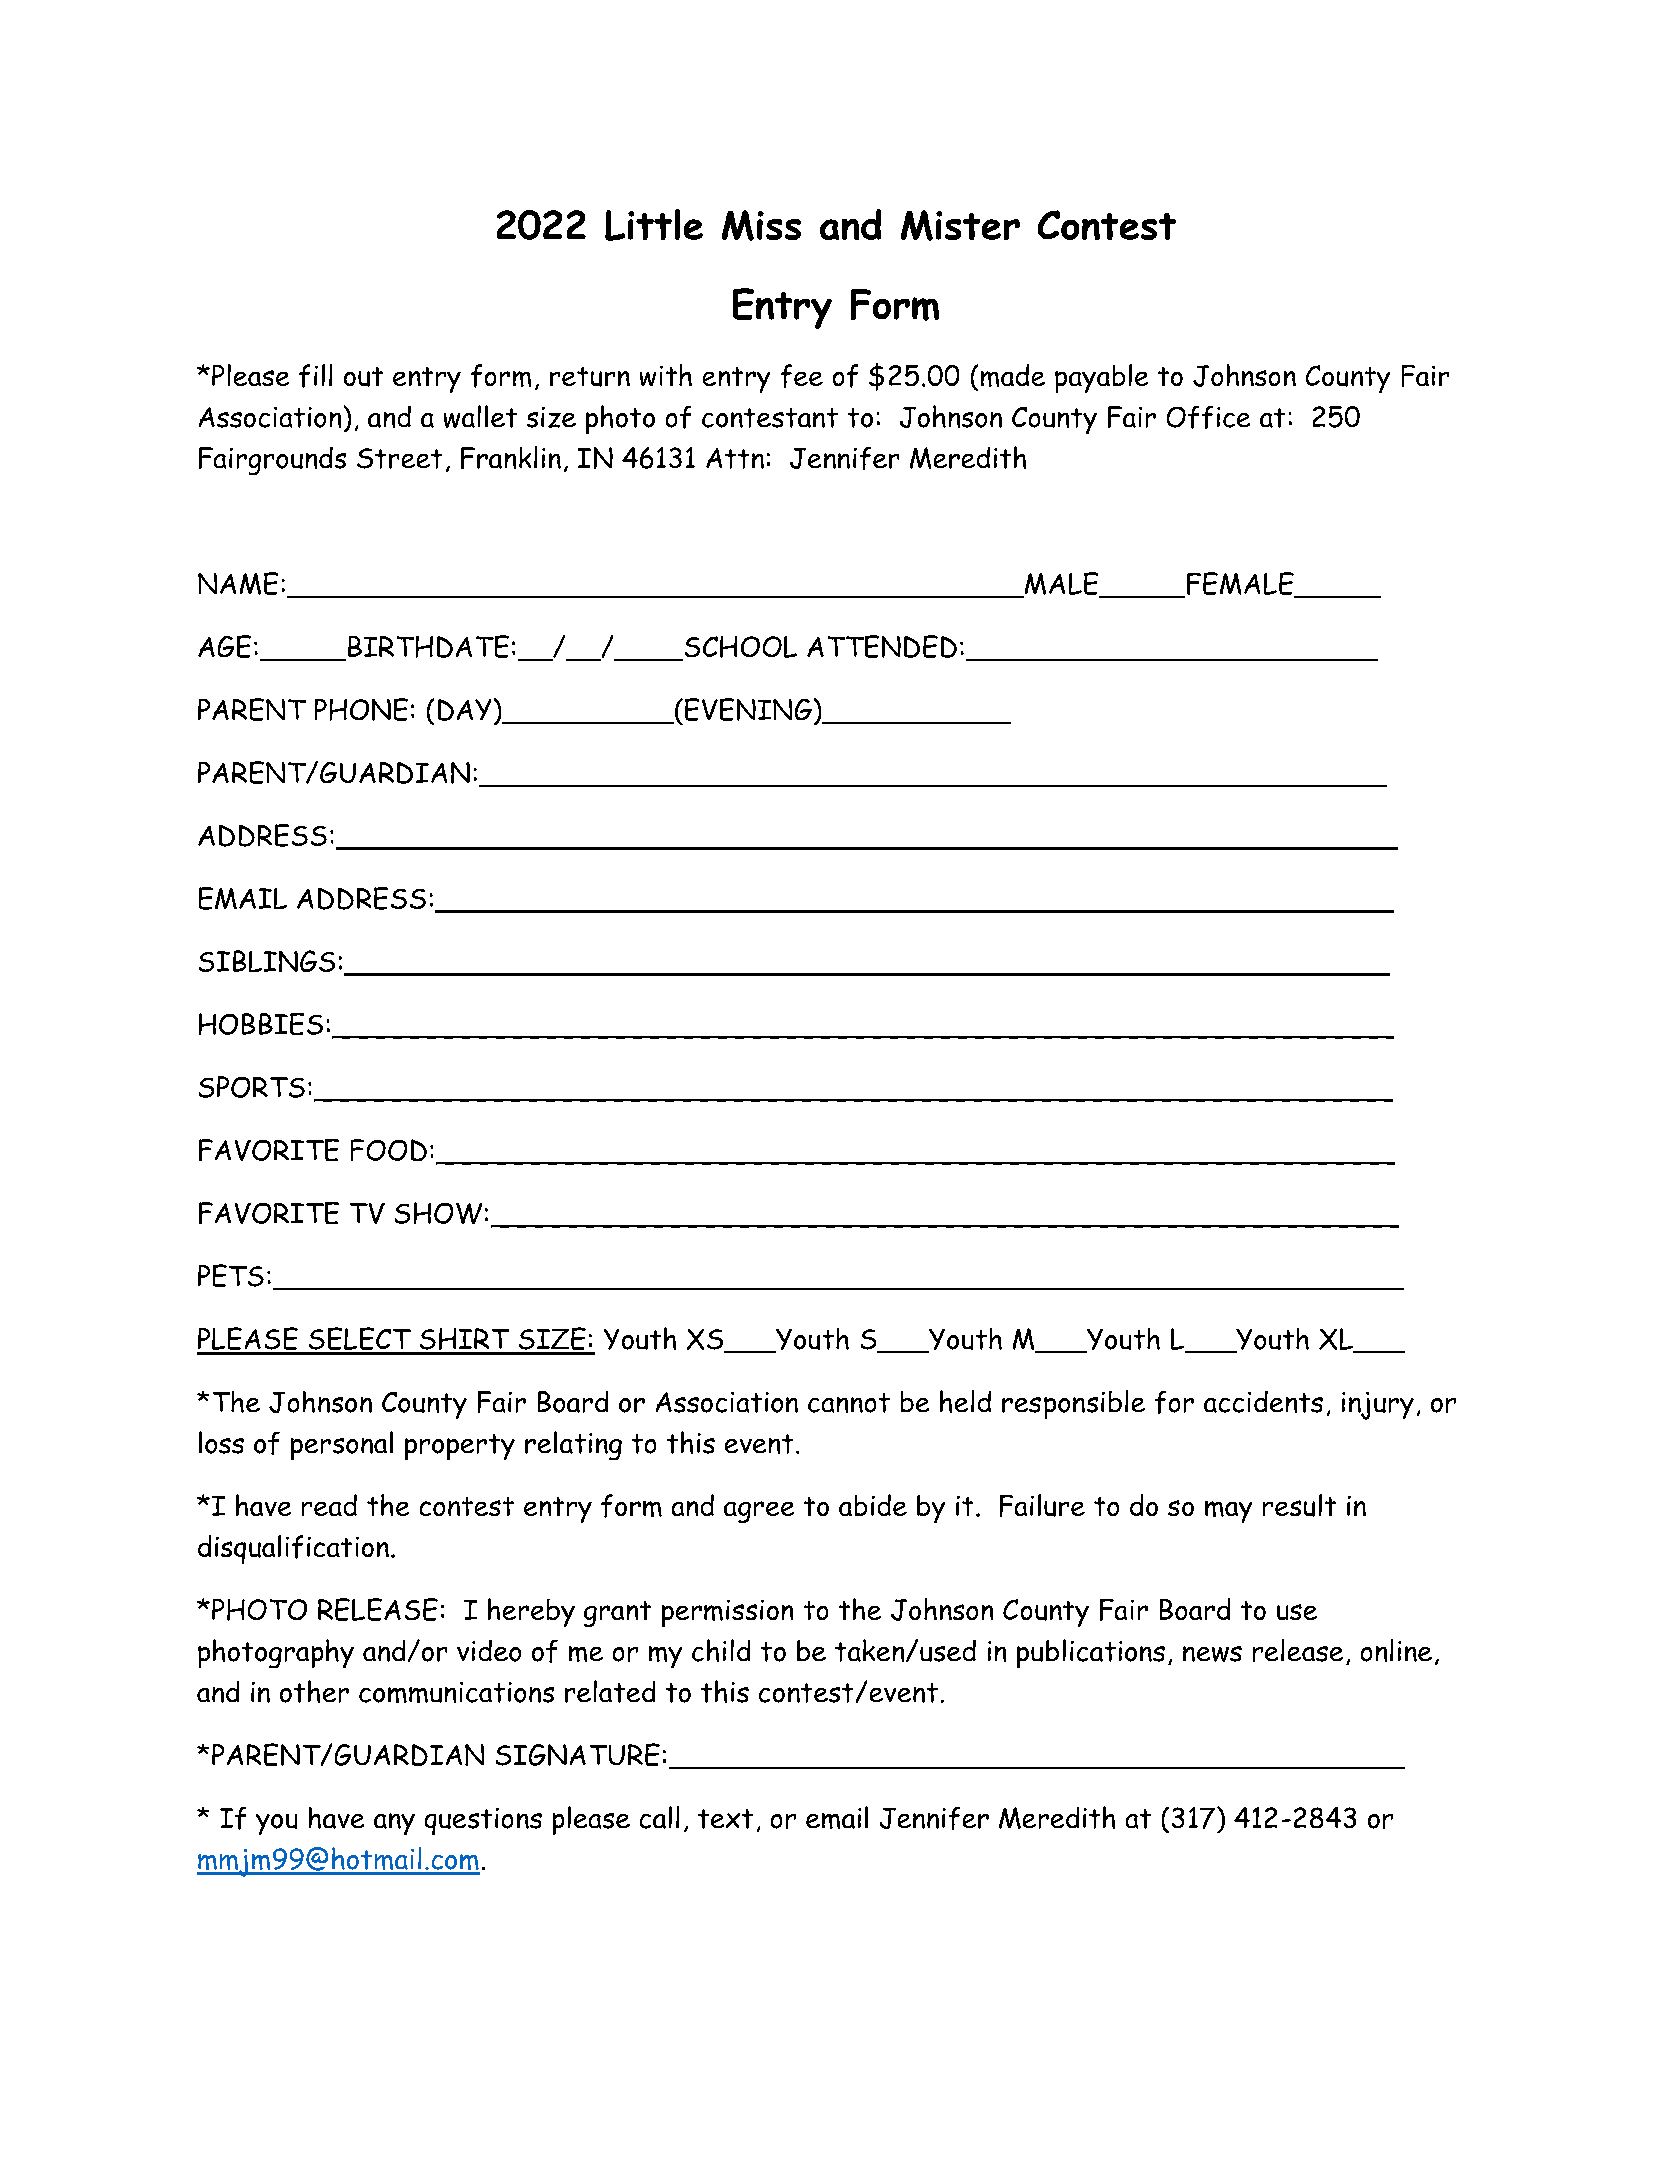 This image has width=1671, height=2163. What do you see at coordinates (725, 1819) in the image?
I see `text` at bounding box center [725, 1819].
